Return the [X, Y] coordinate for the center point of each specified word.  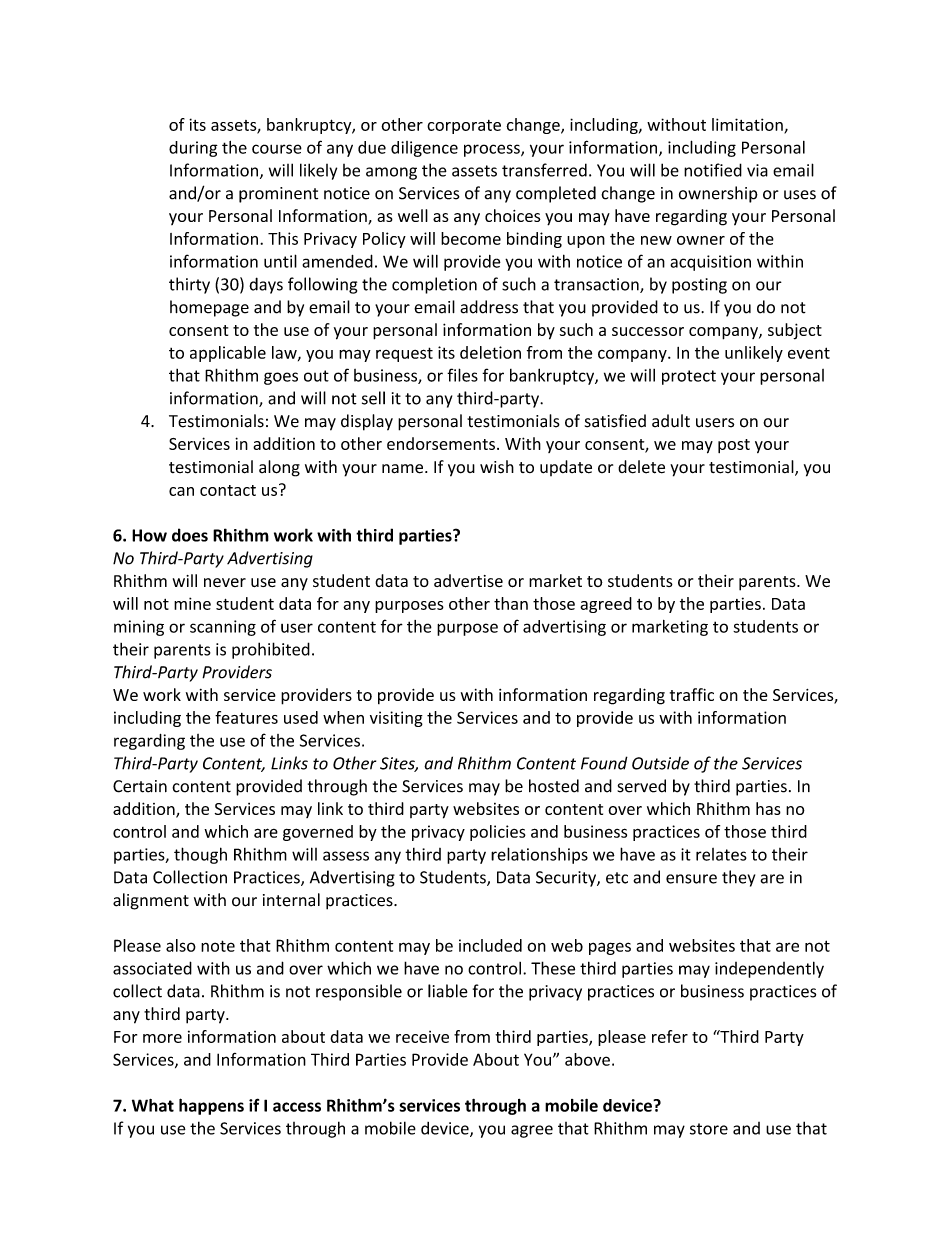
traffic [692, 694]
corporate [464, 127]
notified [713, 170]
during [193, 149]
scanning [223, 628]
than [511, 603]
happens [211, 1106]
